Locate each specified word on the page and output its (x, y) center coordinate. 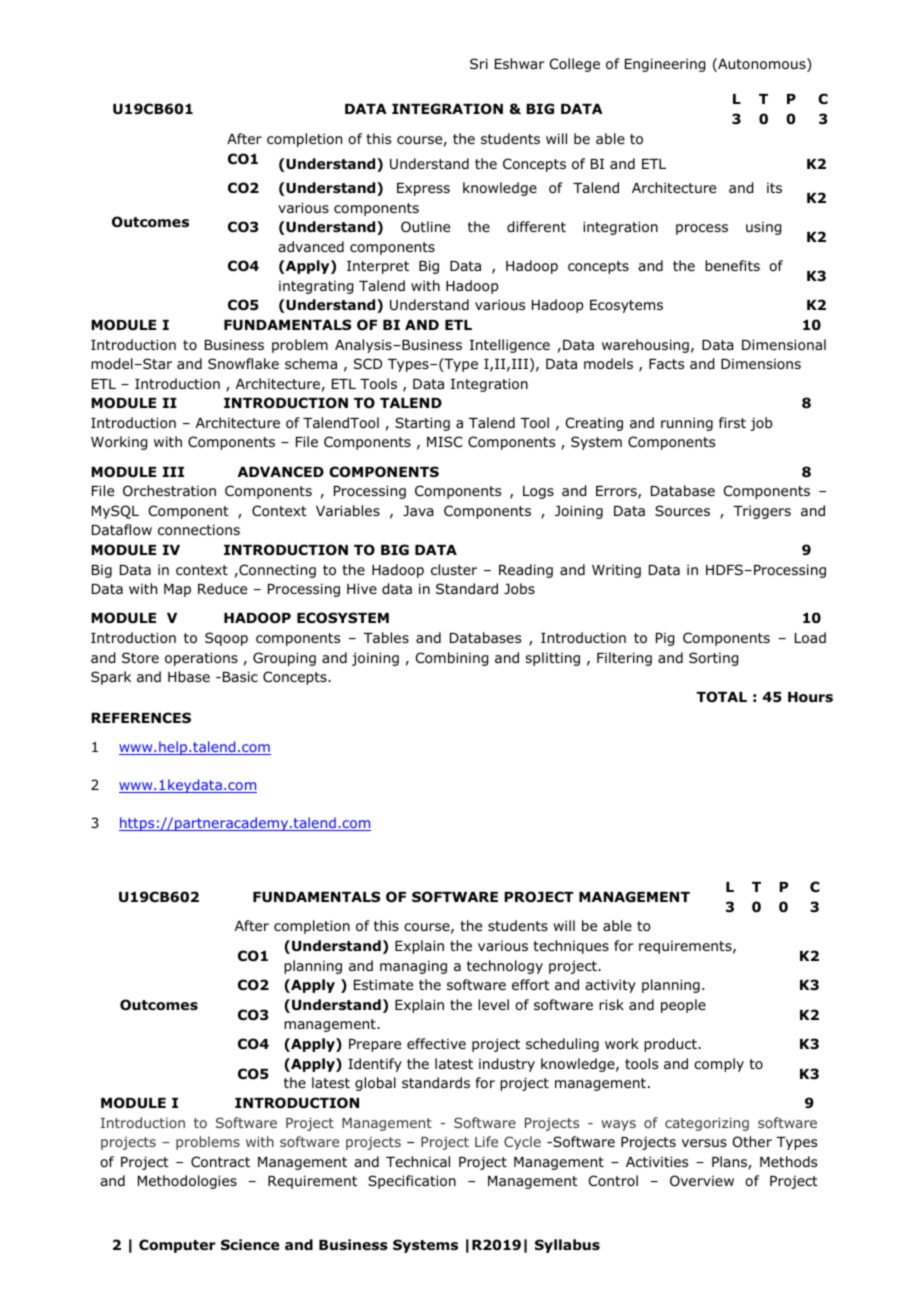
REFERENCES (141, 717)
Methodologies (187, 1182)
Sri (479, 63)
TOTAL (721, 696)
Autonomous (762, 65)
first (732, 422)
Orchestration (169, 491)
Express (423, 189)
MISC (445, 441)
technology (505, 967)
